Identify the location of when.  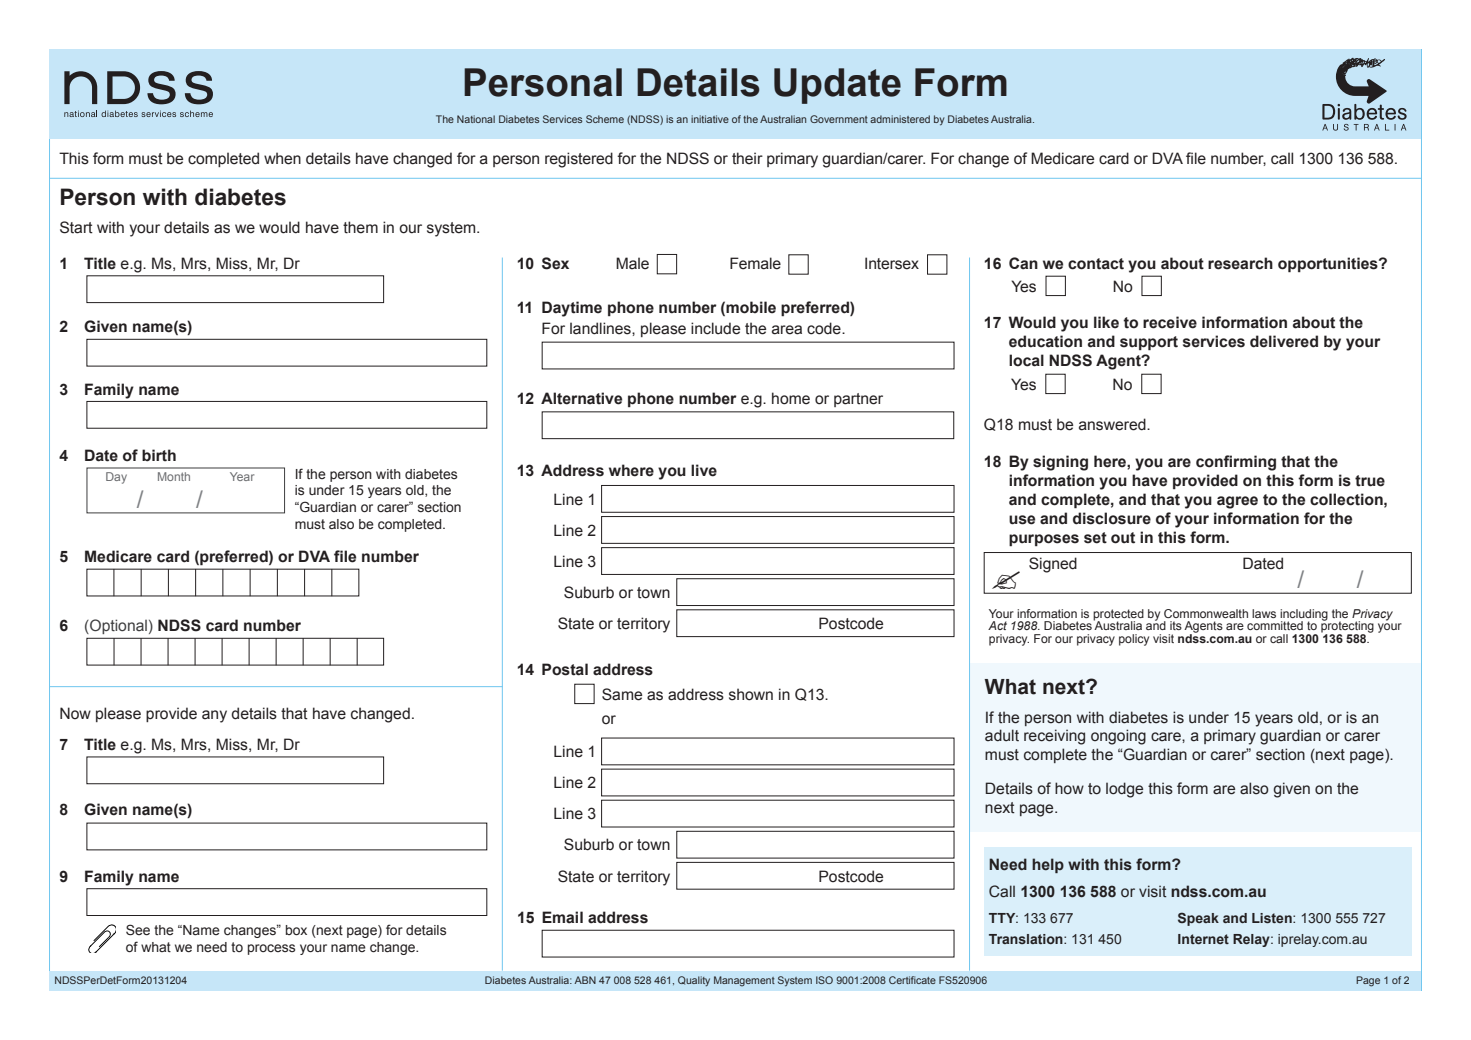
(282, 158).
